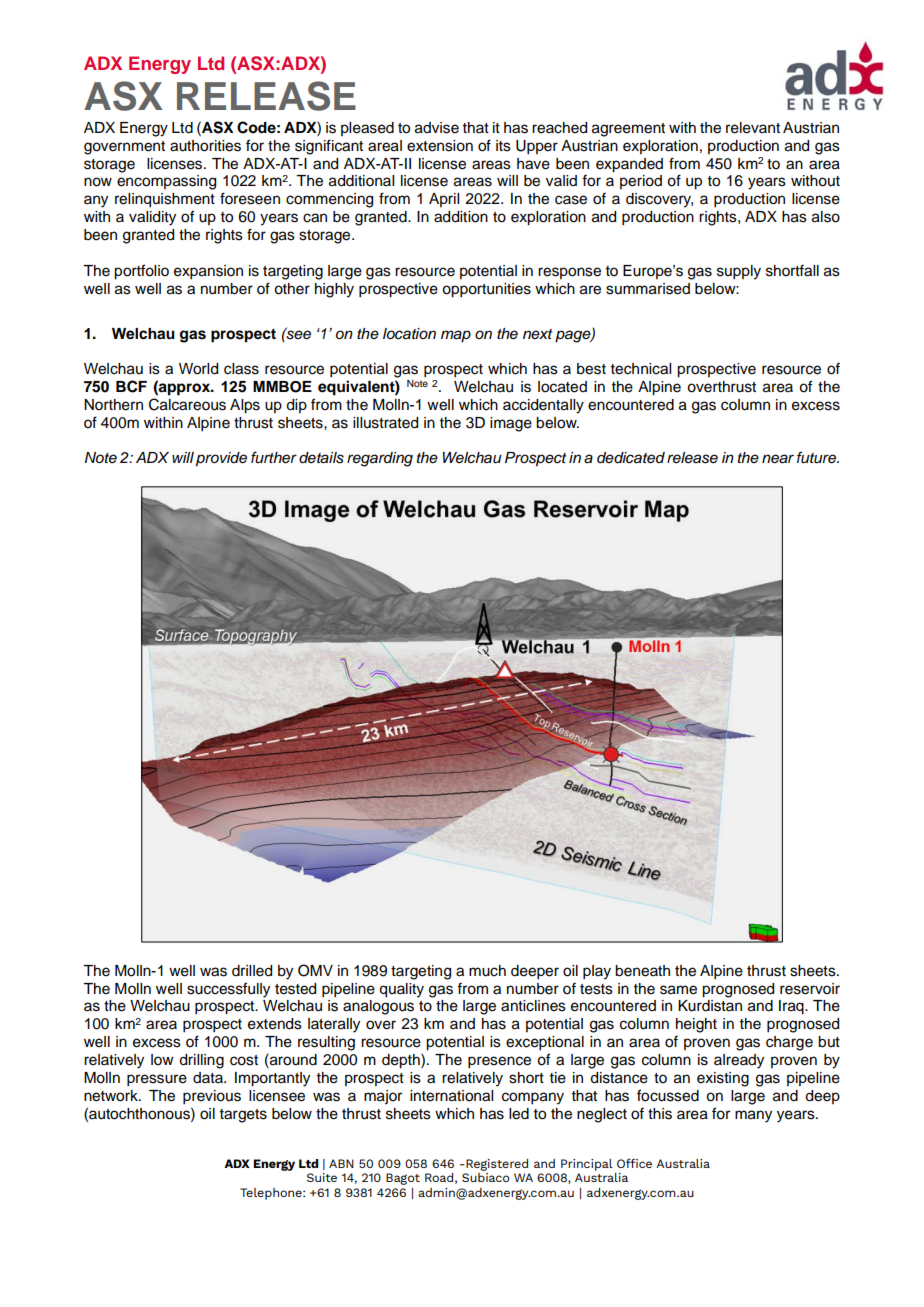 The width and height of the document is (924, 1307). Describe the element at coordinates (205, 146) in the document. I see `authorities` at that location.
